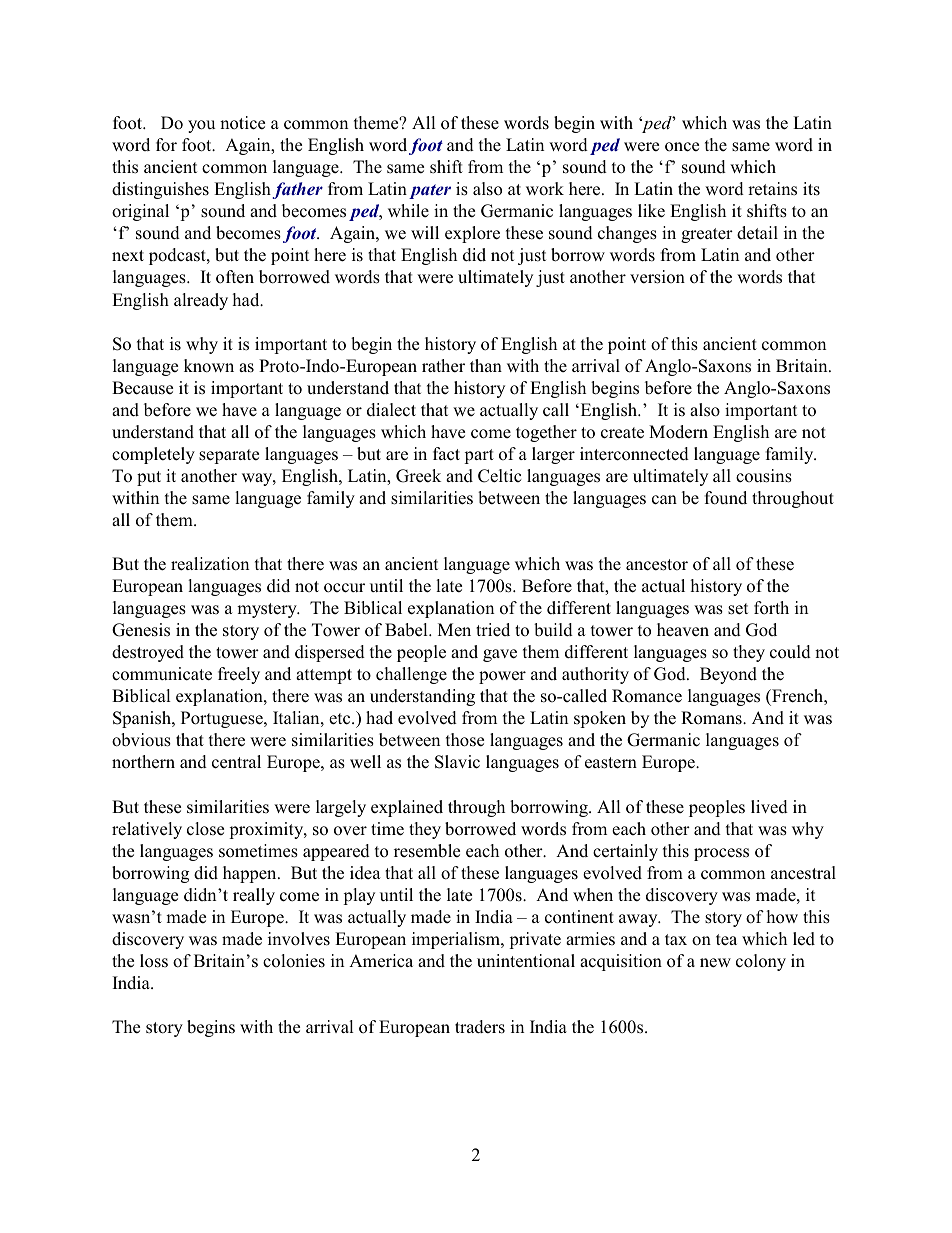 The image size is (952, 1233). I want to click on set, so click(738, 609).
